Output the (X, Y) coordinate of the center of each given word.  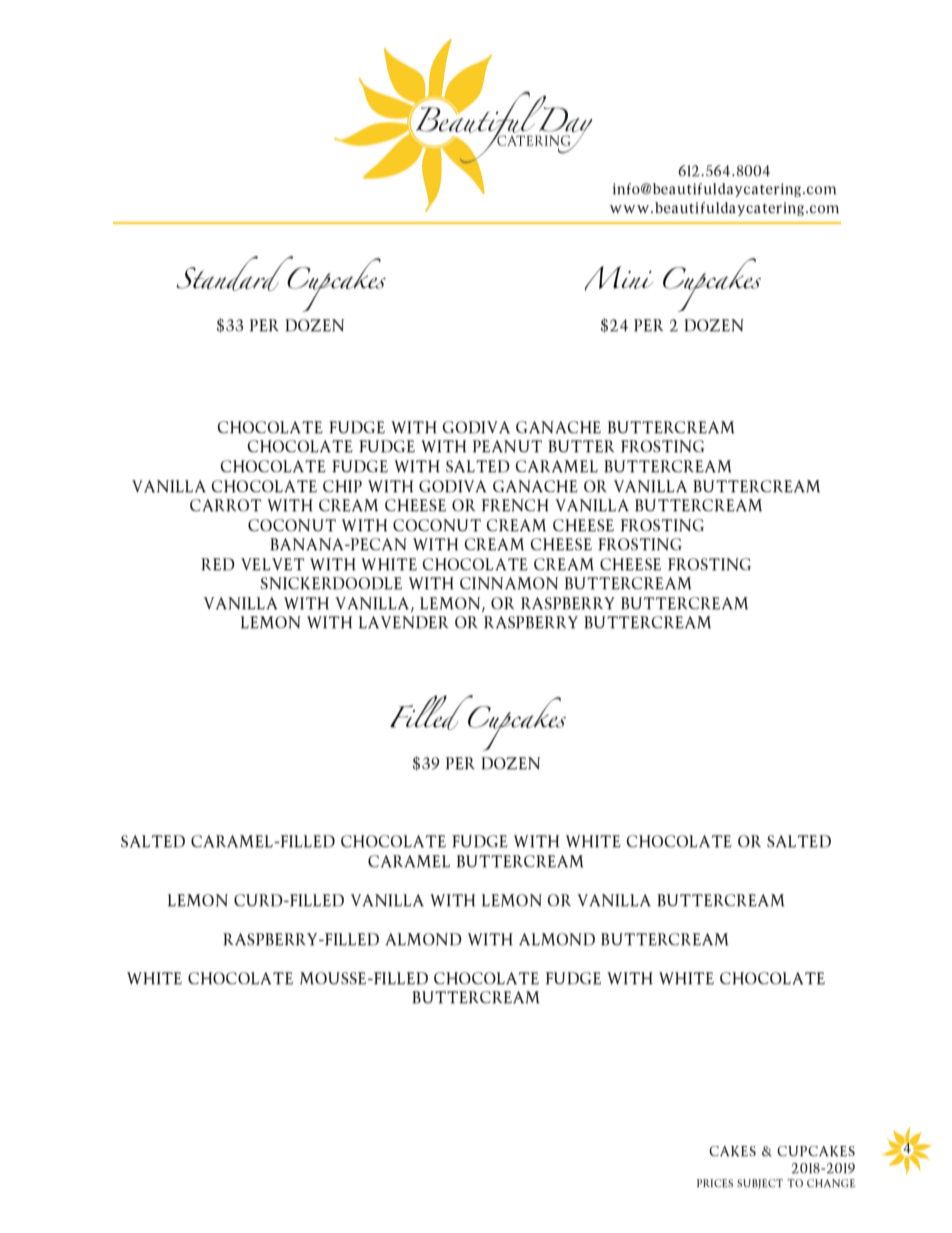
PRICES (715, 1183)
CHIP (342, 486)
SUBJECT (760, 1184)
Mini (619, 278)
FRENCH (515, 505)
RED (218, 564)
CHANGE (831, 1183)
